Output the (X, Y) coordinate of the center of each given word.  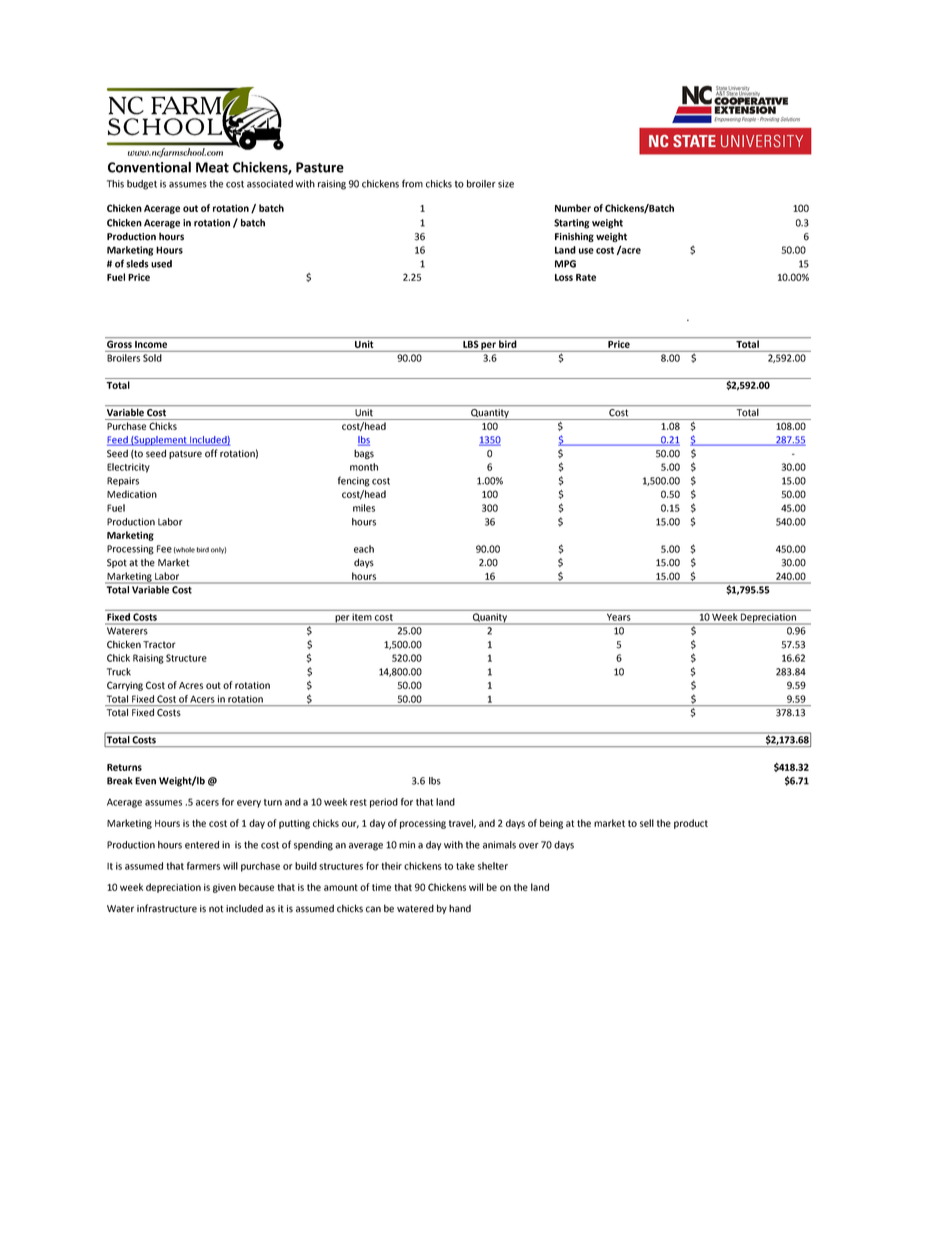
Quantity (490, 414)
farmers (203, 866)
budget (142, 185)
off (211, 453)
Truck (119, 672)
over (529, 846)
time (381, 887)
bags (364, 454)
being (551, 824)
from (412, 183)
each (364, 549)
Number (573, 208)
